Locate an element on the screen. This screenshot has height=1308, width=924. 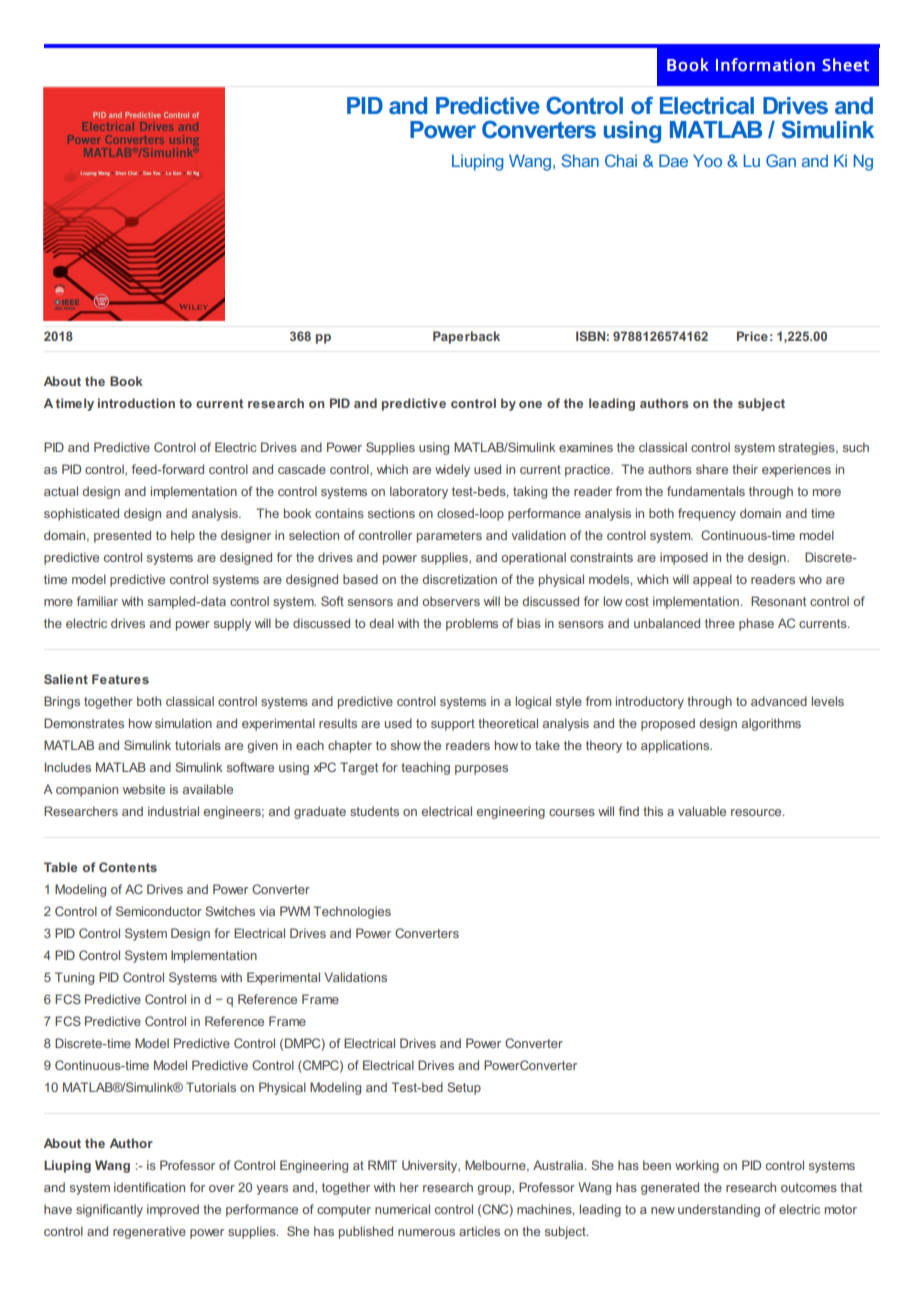
Shan is located at coordinates (580, 160).
